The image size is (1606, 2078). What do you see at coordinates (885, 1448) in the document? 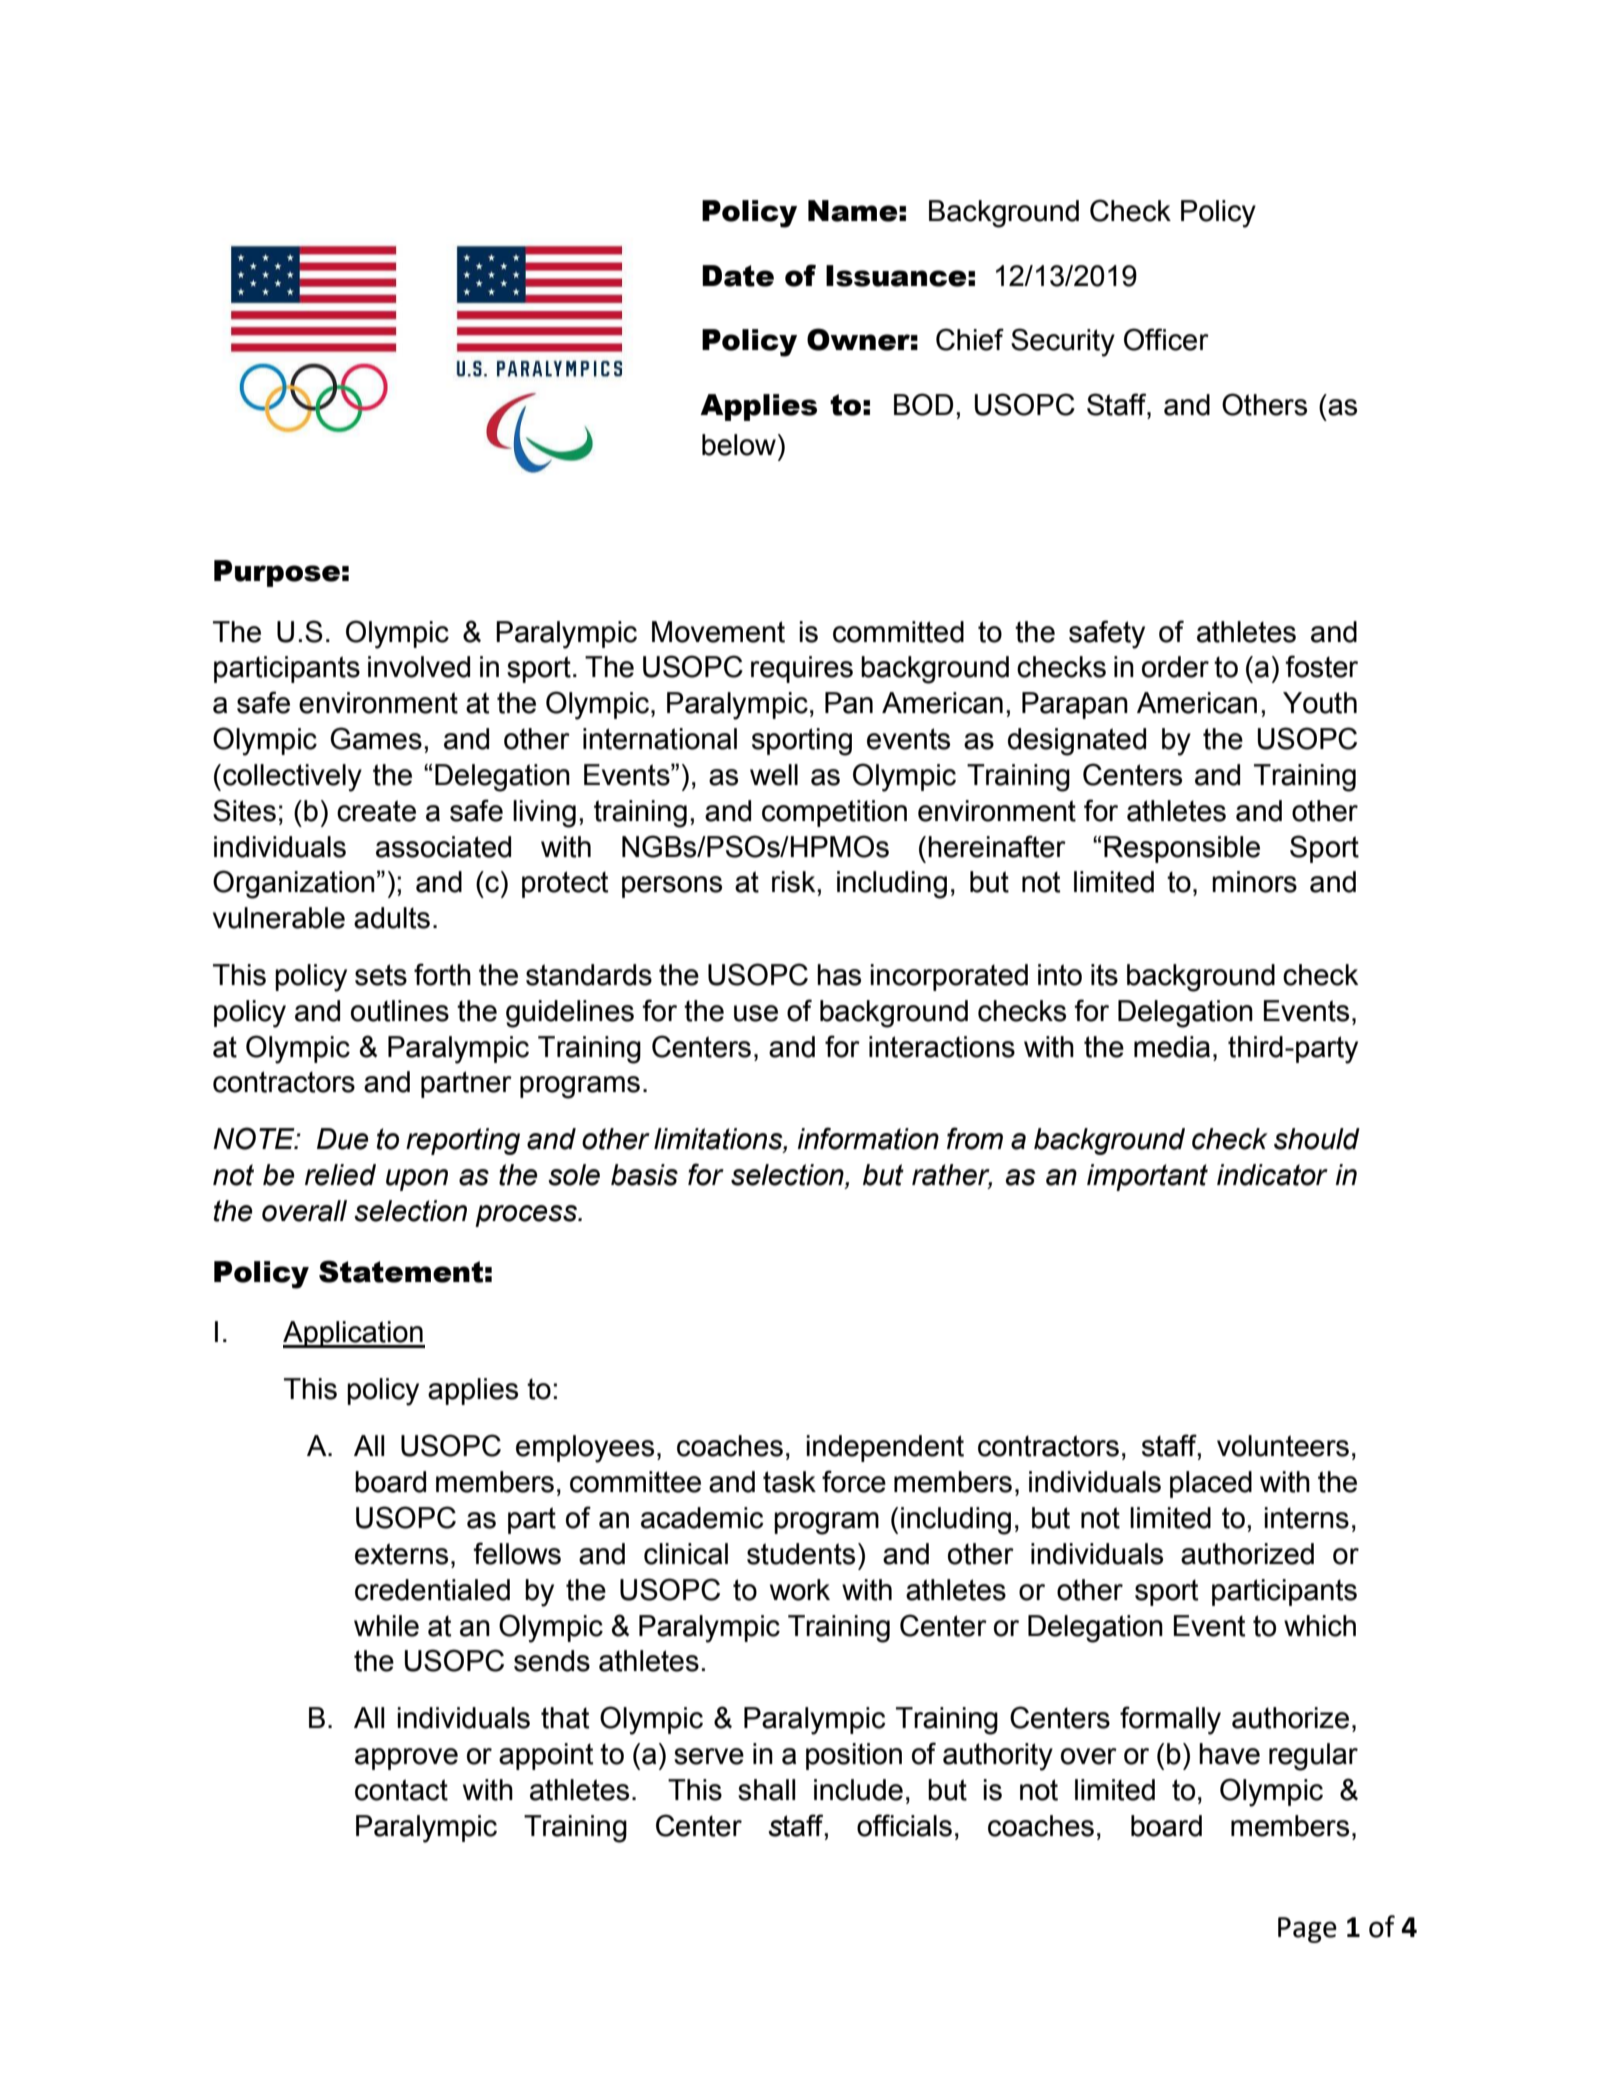
I see `independent` at bounding box center [885, 1448].
